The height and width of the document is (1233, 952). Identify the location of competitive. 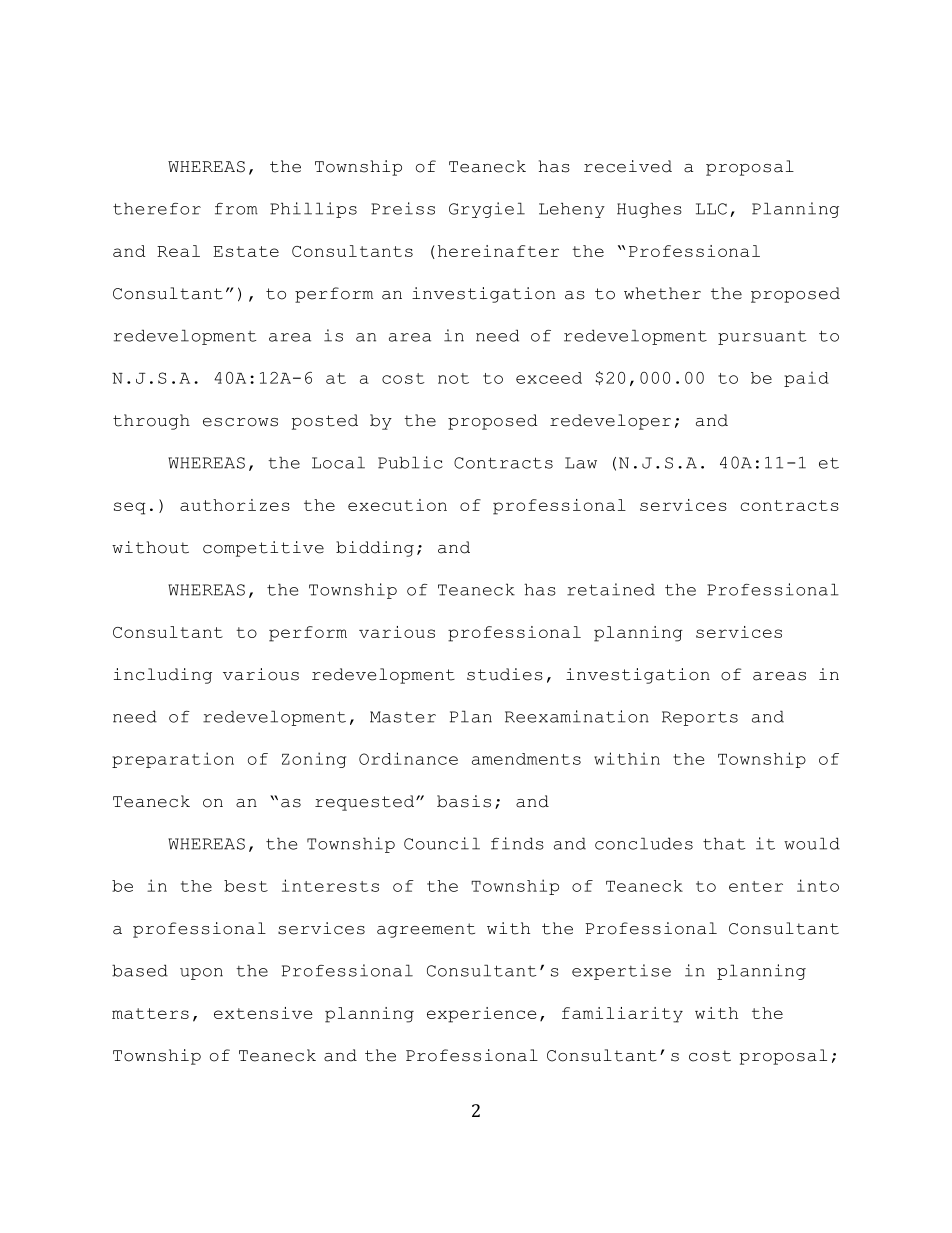
(263, 549).
